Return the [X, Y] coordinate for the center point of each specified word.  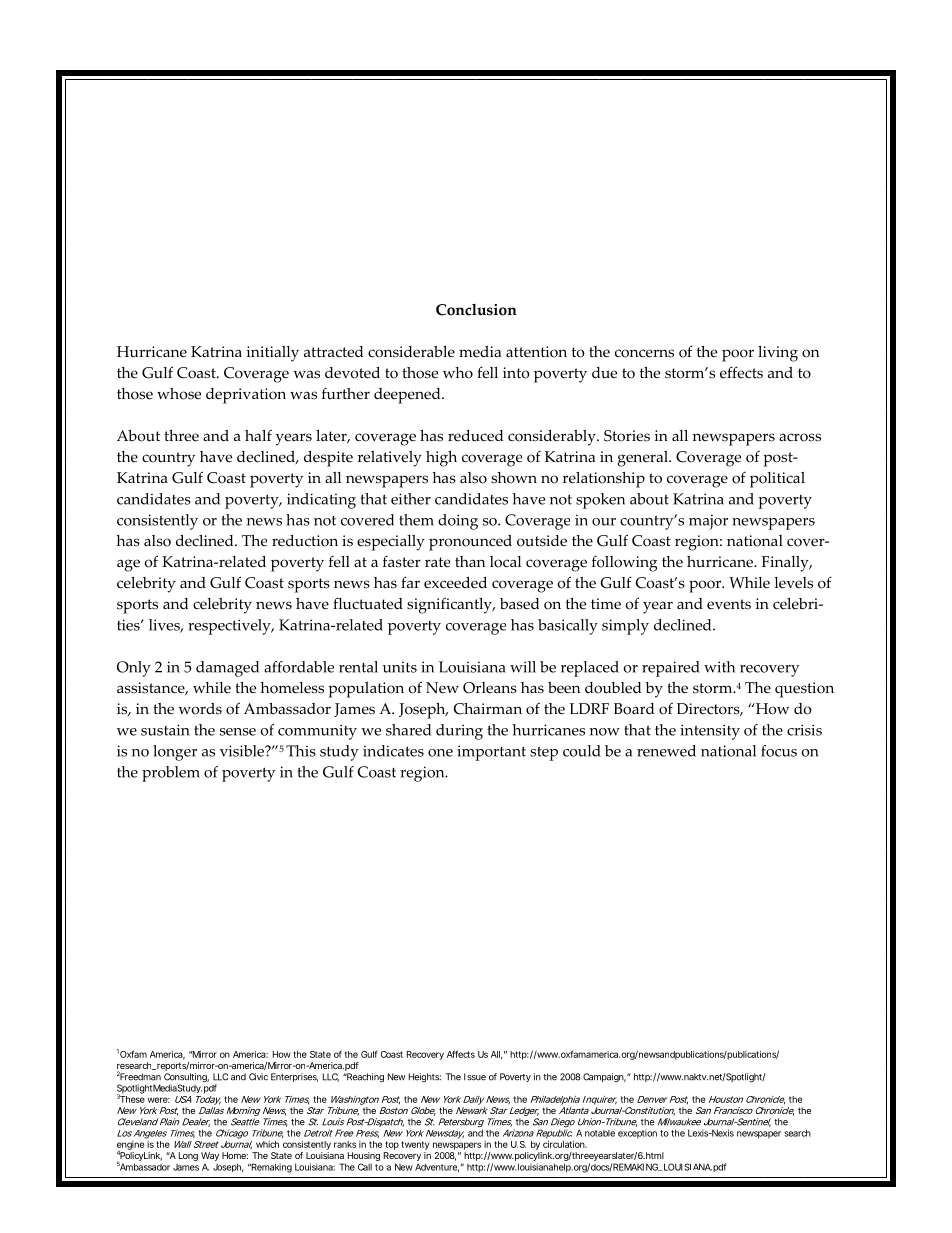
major [708, 522]
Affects [461, 1054]
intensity [710, 732]
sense [238, 732]
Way [210, 1156]
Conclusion [476, 310]
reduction [305, 541]
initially [272, 354]
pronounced [470, 543]
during [459, 732]
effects [741, 372]
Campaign [604, 1077]
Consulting [186, 1079]
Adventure [437, 1167]
